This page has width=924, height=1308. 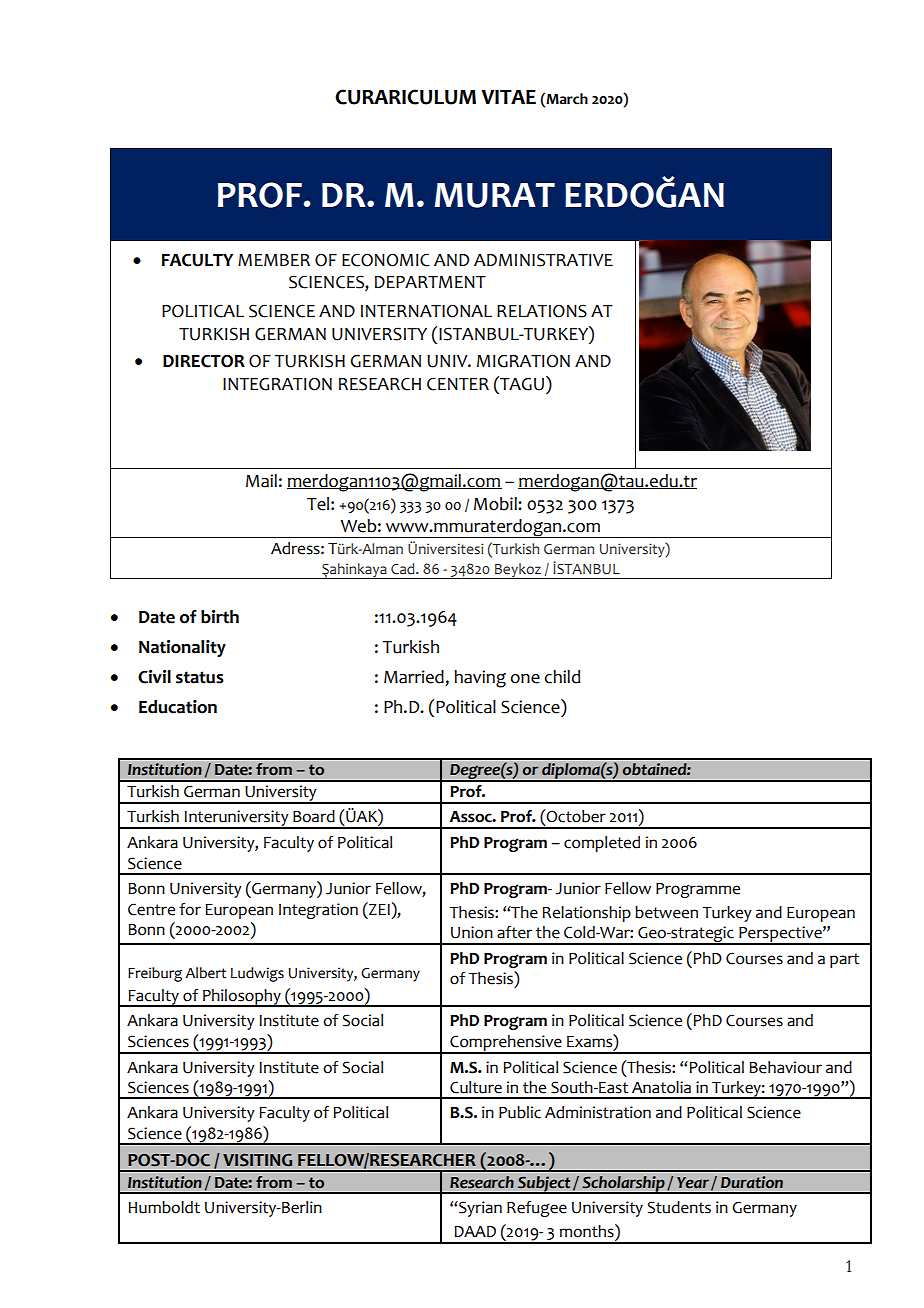 I want to click on child, so click(x=562, y=677).
